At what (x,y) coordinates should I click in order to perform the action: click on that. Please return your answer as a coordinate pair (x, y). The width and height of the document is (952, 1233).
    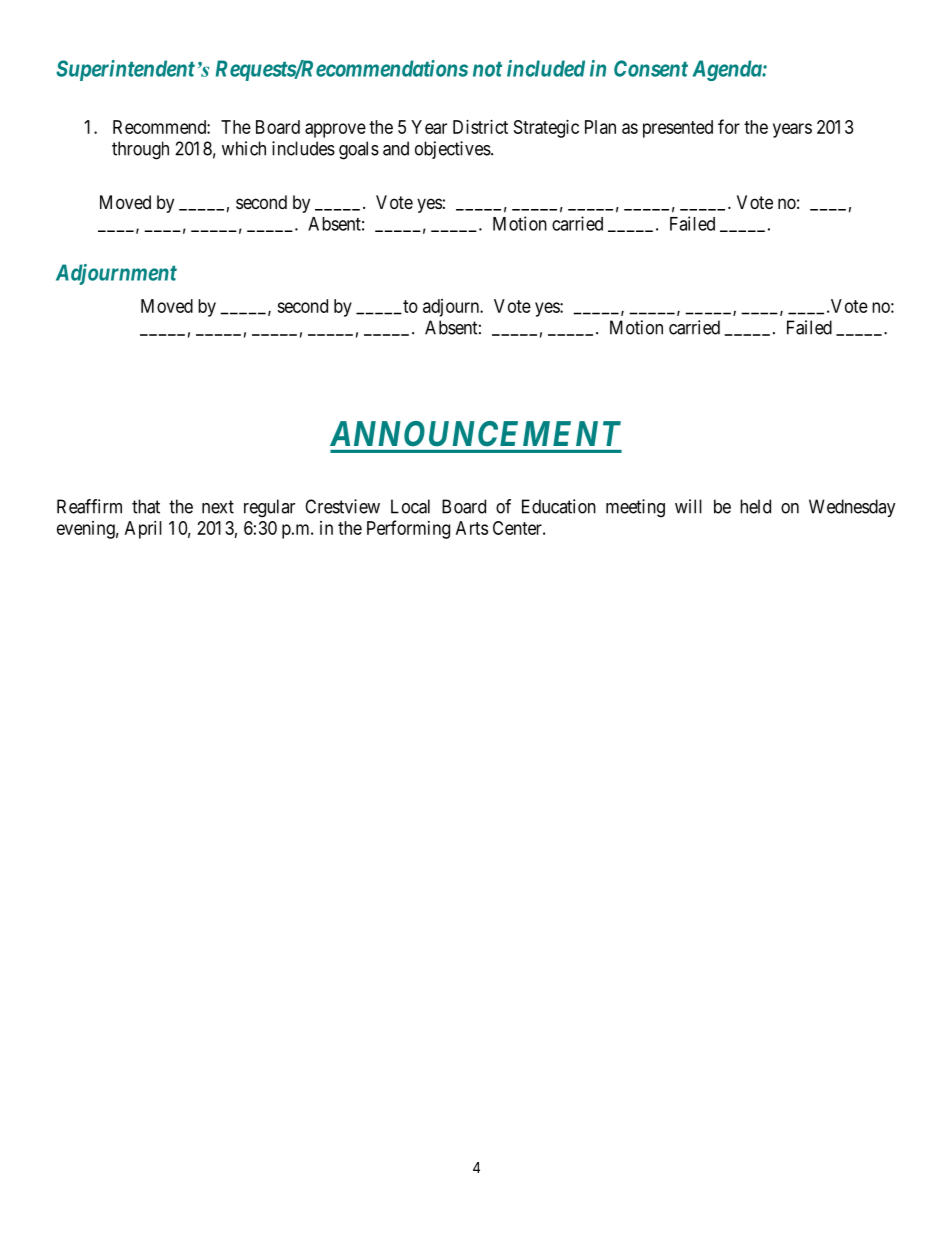
    Looking at the image, I should click on (146, 506).
